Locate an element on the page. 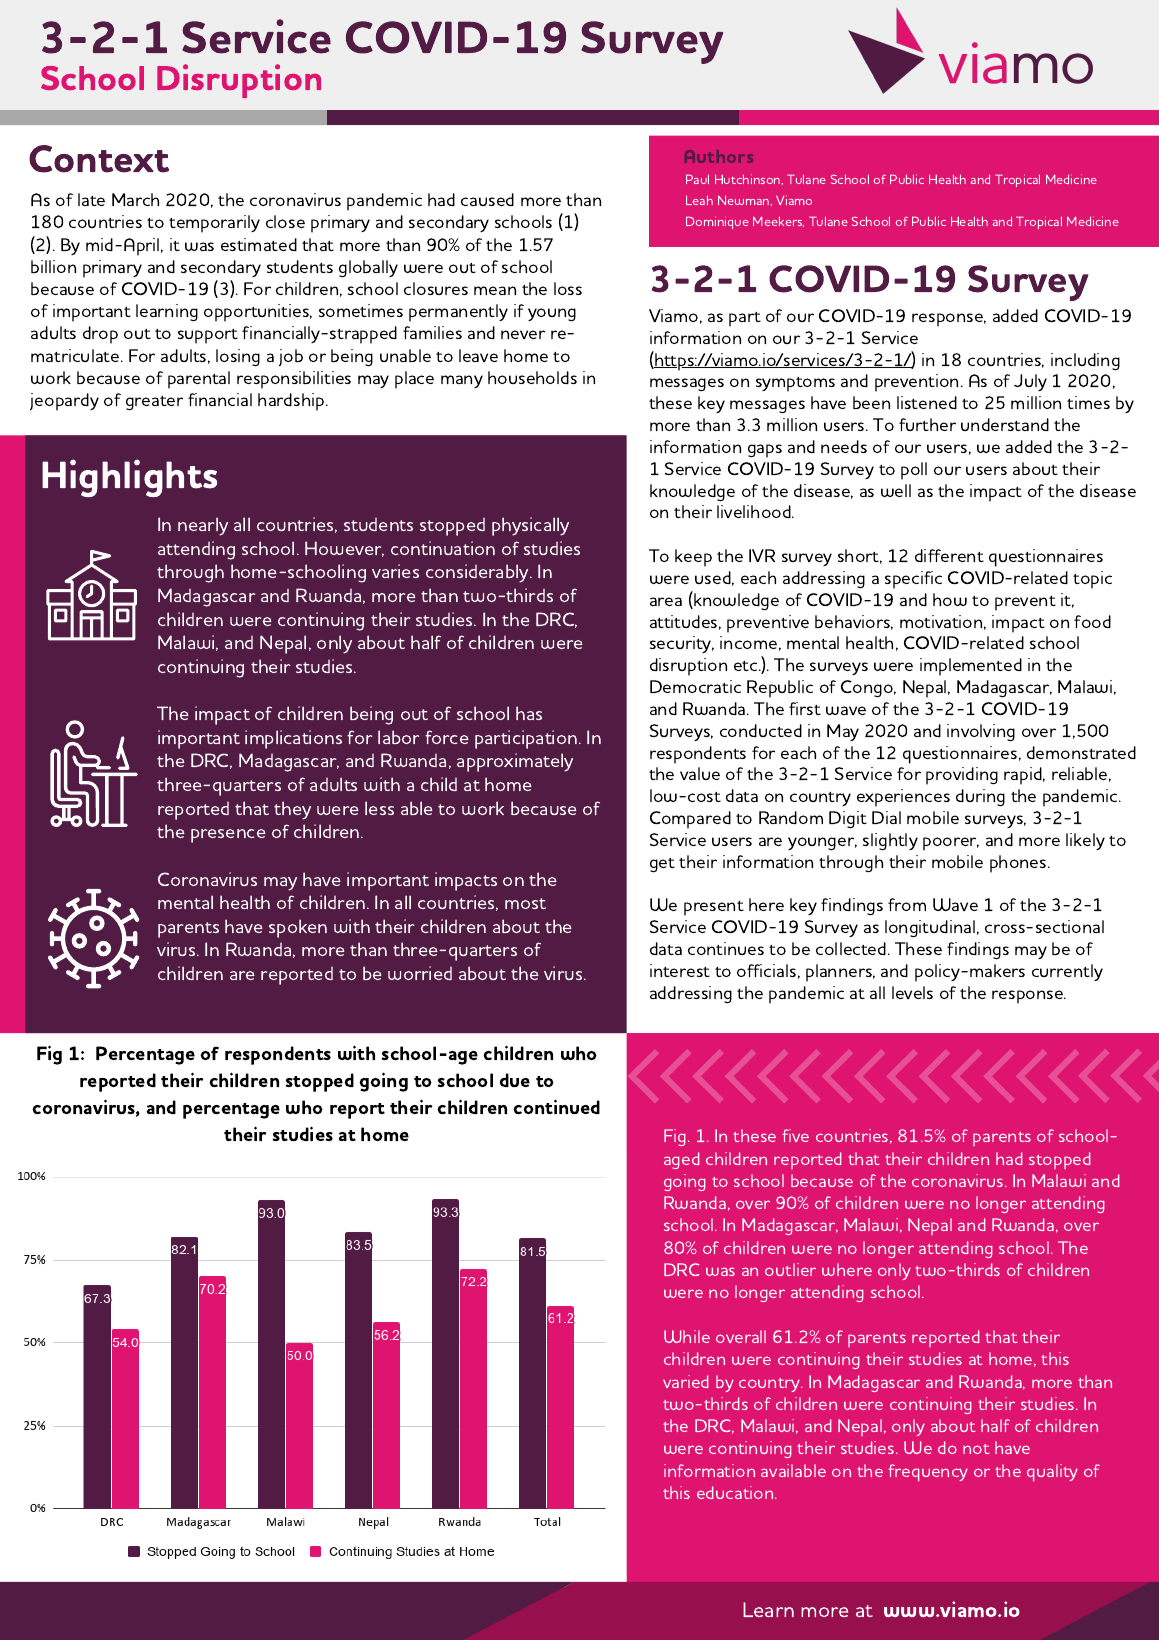 The image size is (1159, 1640). due is located at coordinates (515, 1080).
